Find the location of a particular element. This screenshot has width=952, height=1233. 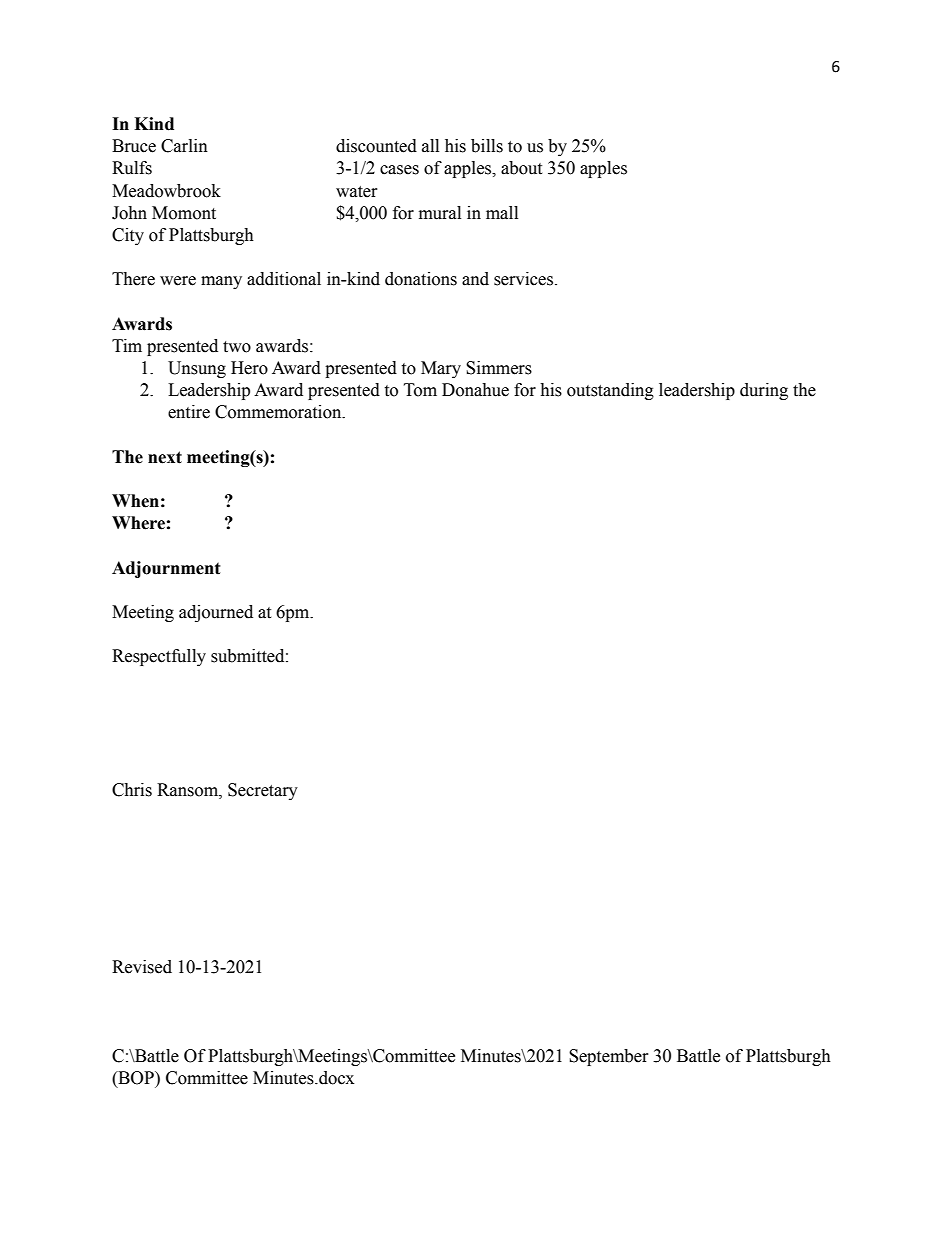

Respectfully is located at coordinates (159, 657).
